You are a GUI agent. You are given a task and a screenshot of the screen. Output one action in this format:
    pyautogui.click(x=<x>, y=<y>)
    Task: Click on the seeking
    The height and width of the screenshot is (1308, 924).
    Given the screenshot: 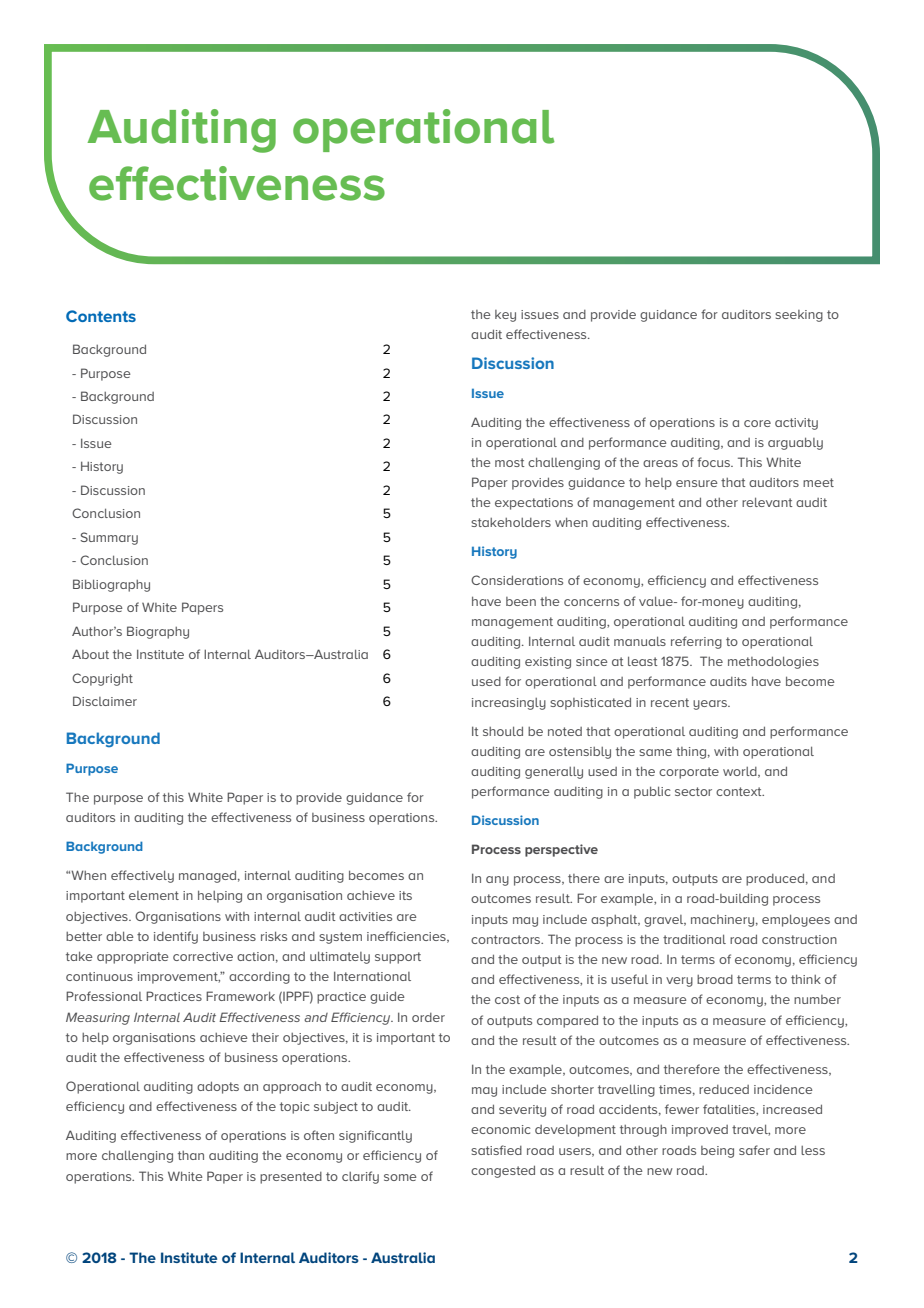 What is the action you would take?
    pyautogui.click(x=799, y=316)
